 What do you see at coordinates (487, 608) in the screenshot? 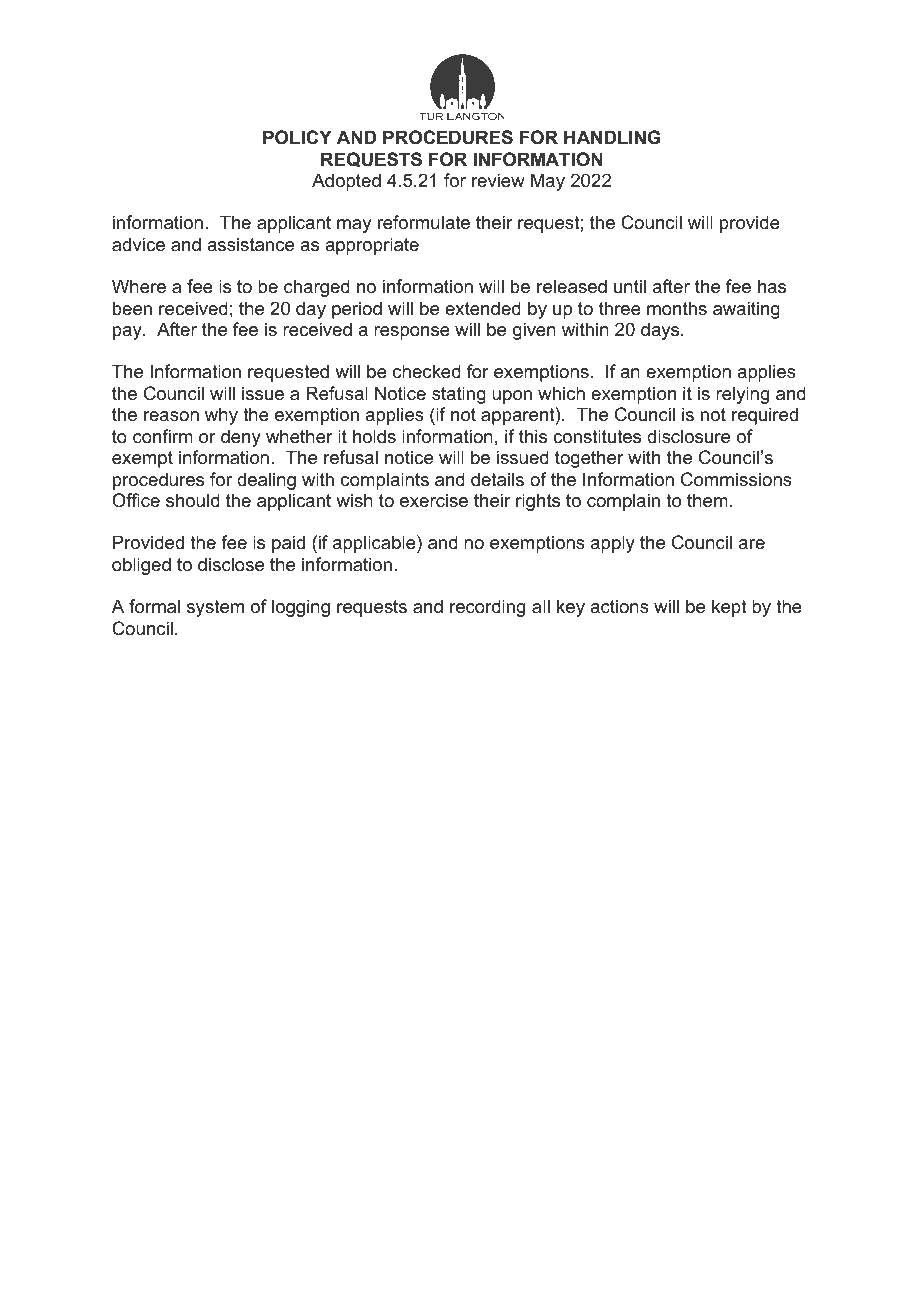
I see `recording` at bounding box center [487, 608].
